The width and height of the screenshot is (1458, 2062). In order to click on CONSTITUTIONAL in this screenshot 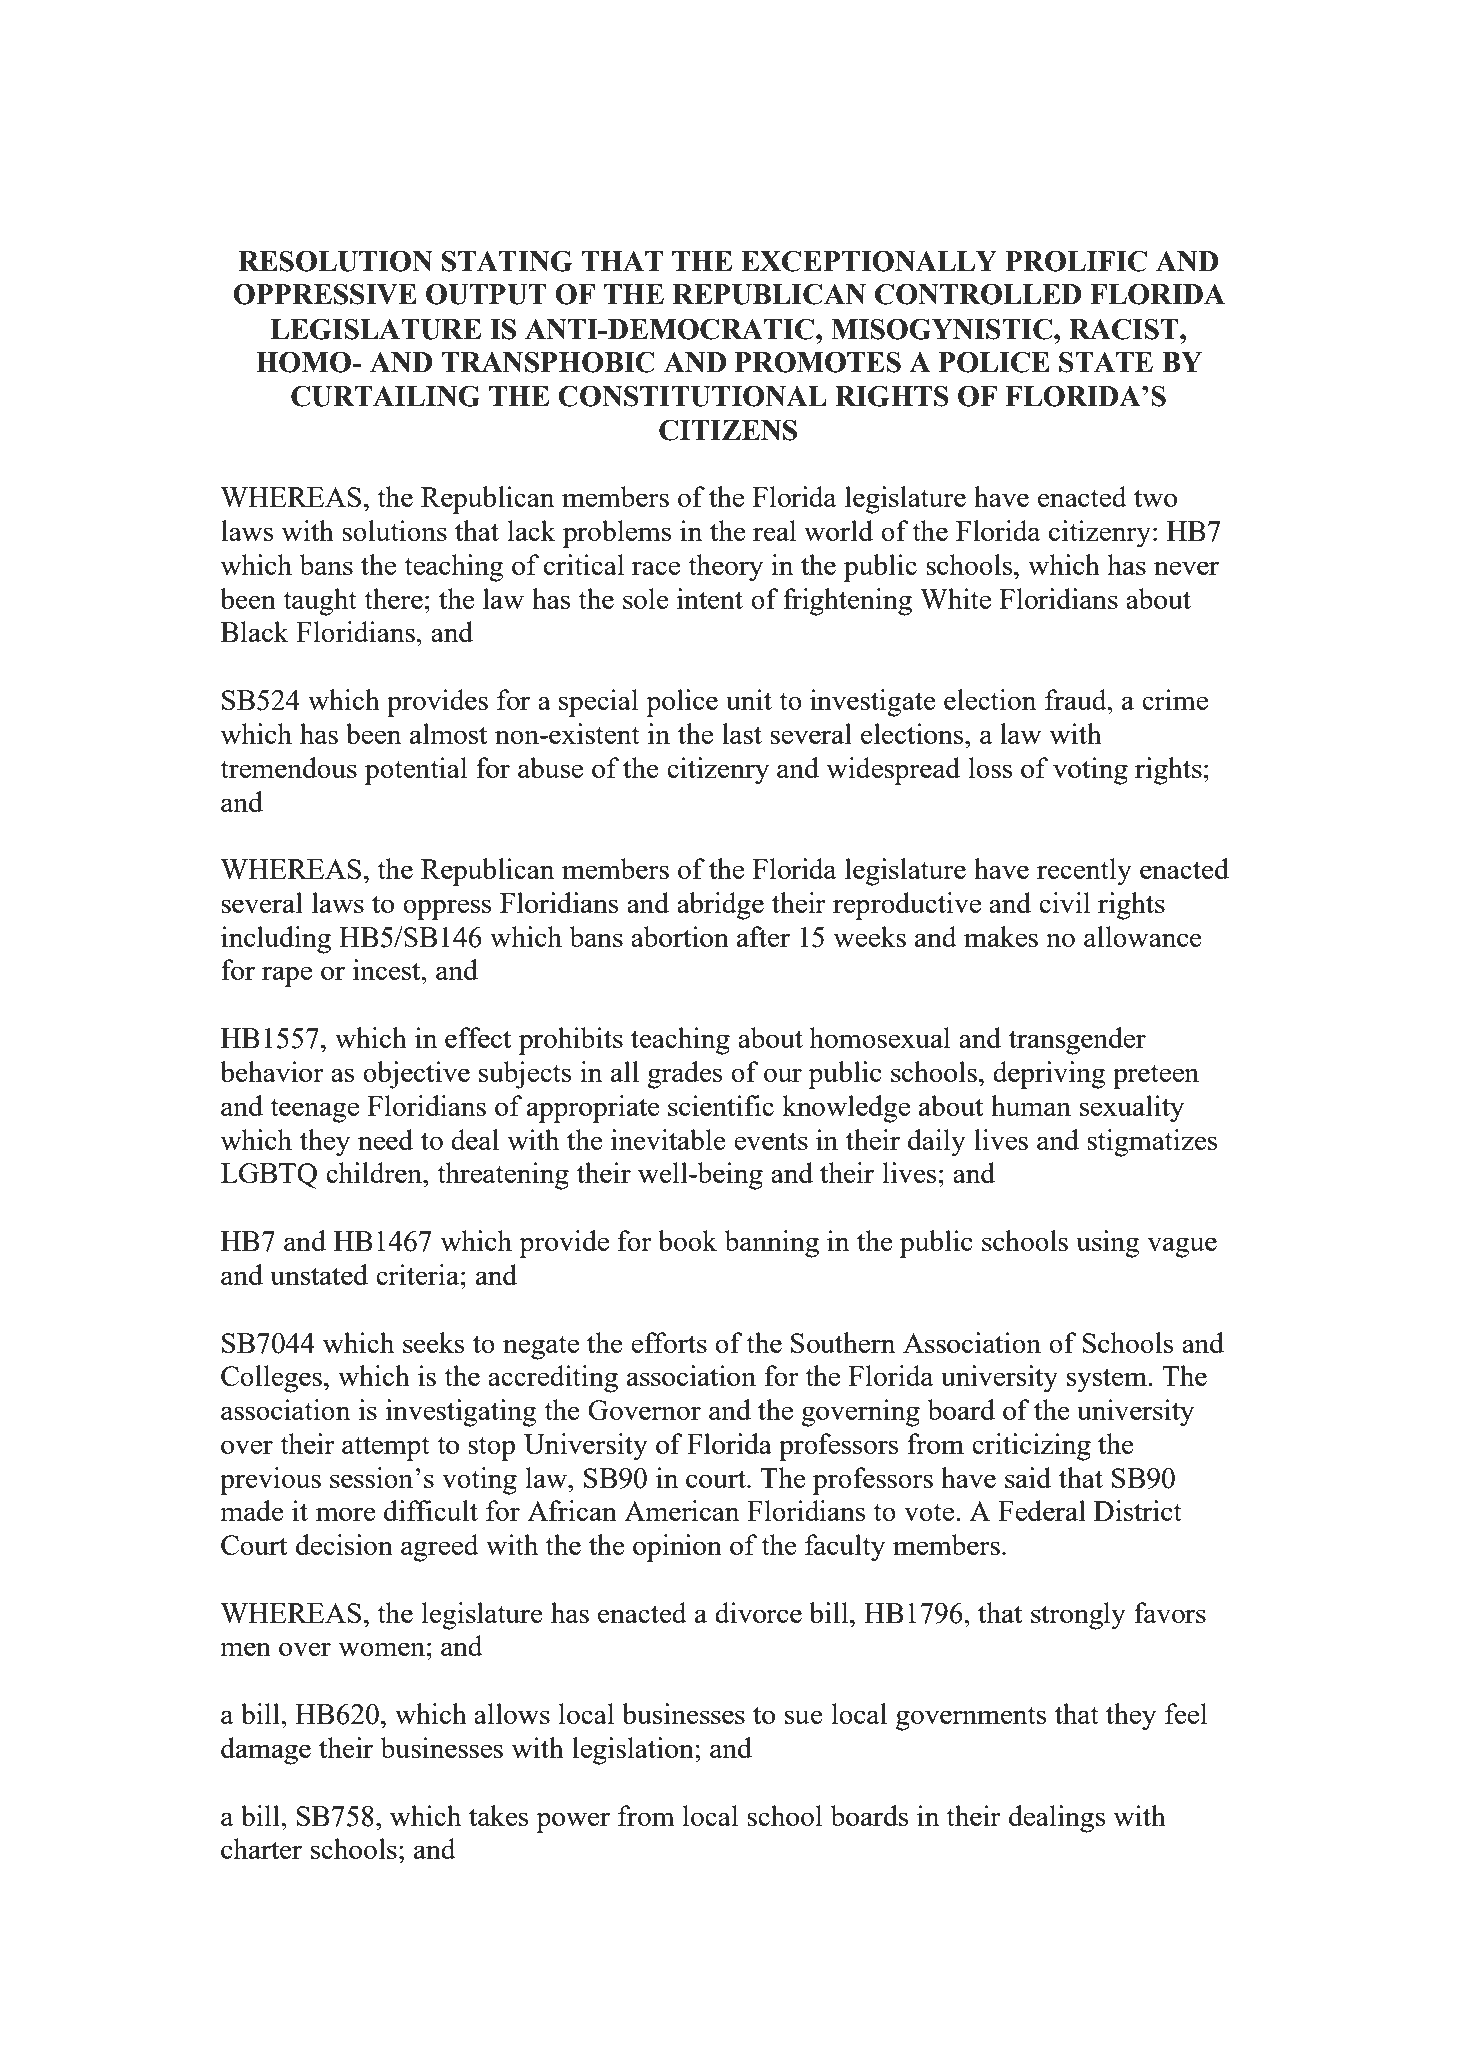, I will do `click(692, 396)`.
